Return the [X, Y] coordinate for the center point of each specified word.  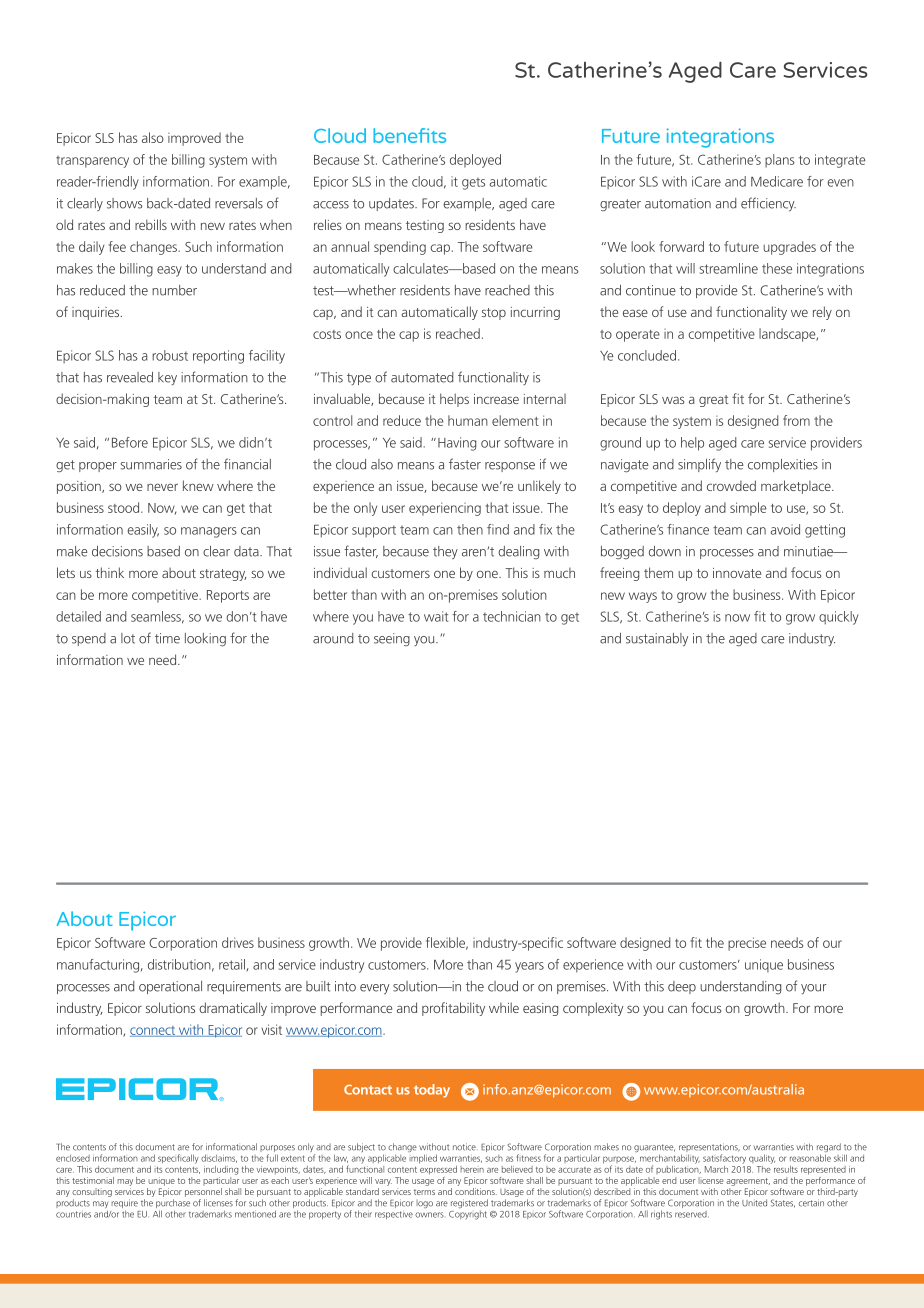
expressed [438, 1169]
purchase [173, 1205]
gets [473, 184]
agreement [748, 1182]
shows [125, 203]
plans [780, 161]
